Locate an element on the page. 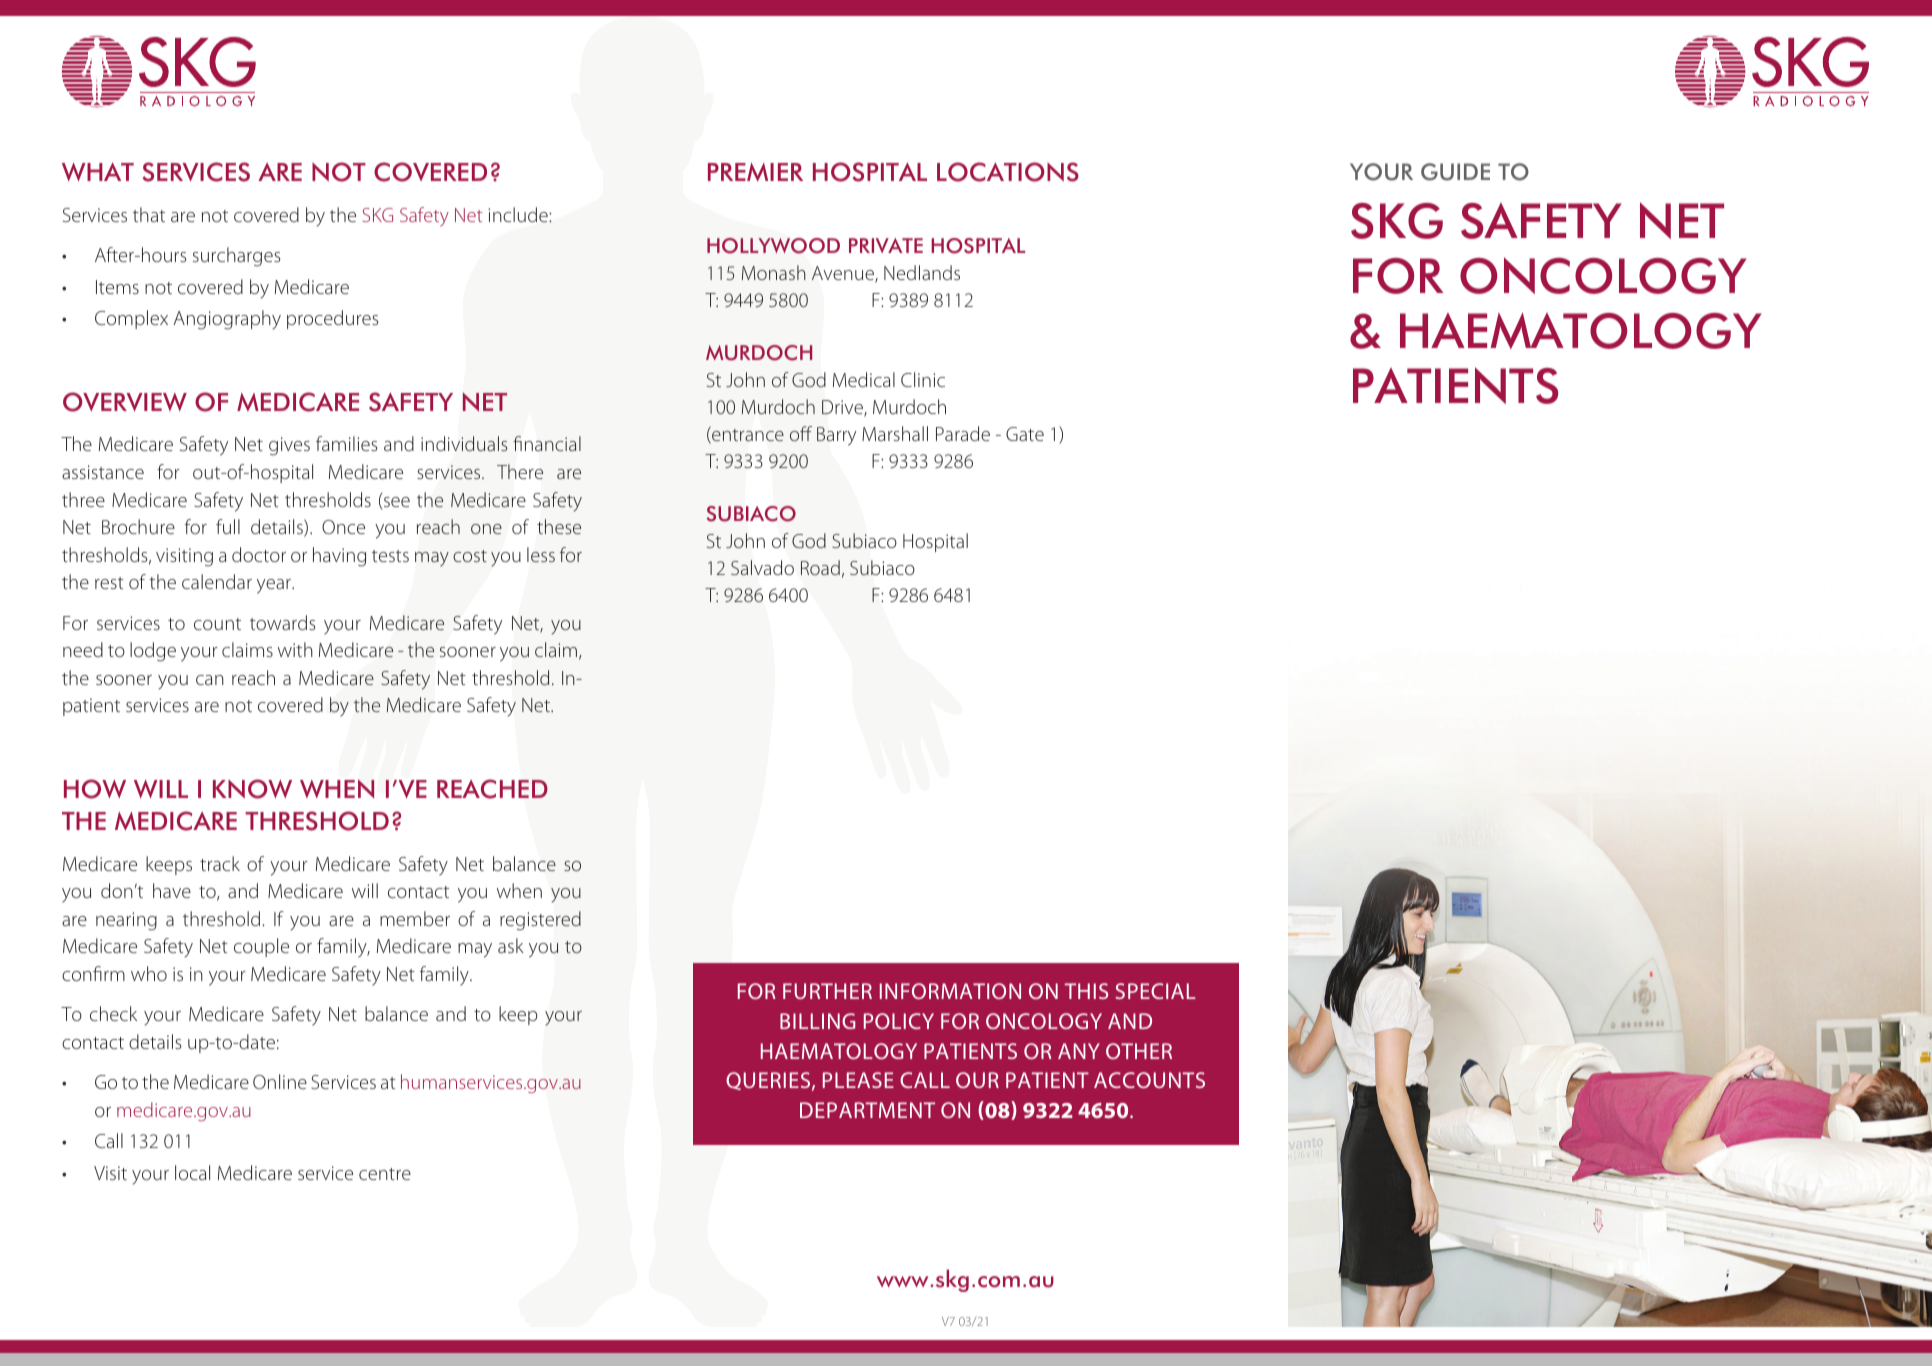  off is located at coordinates (801, 433).
